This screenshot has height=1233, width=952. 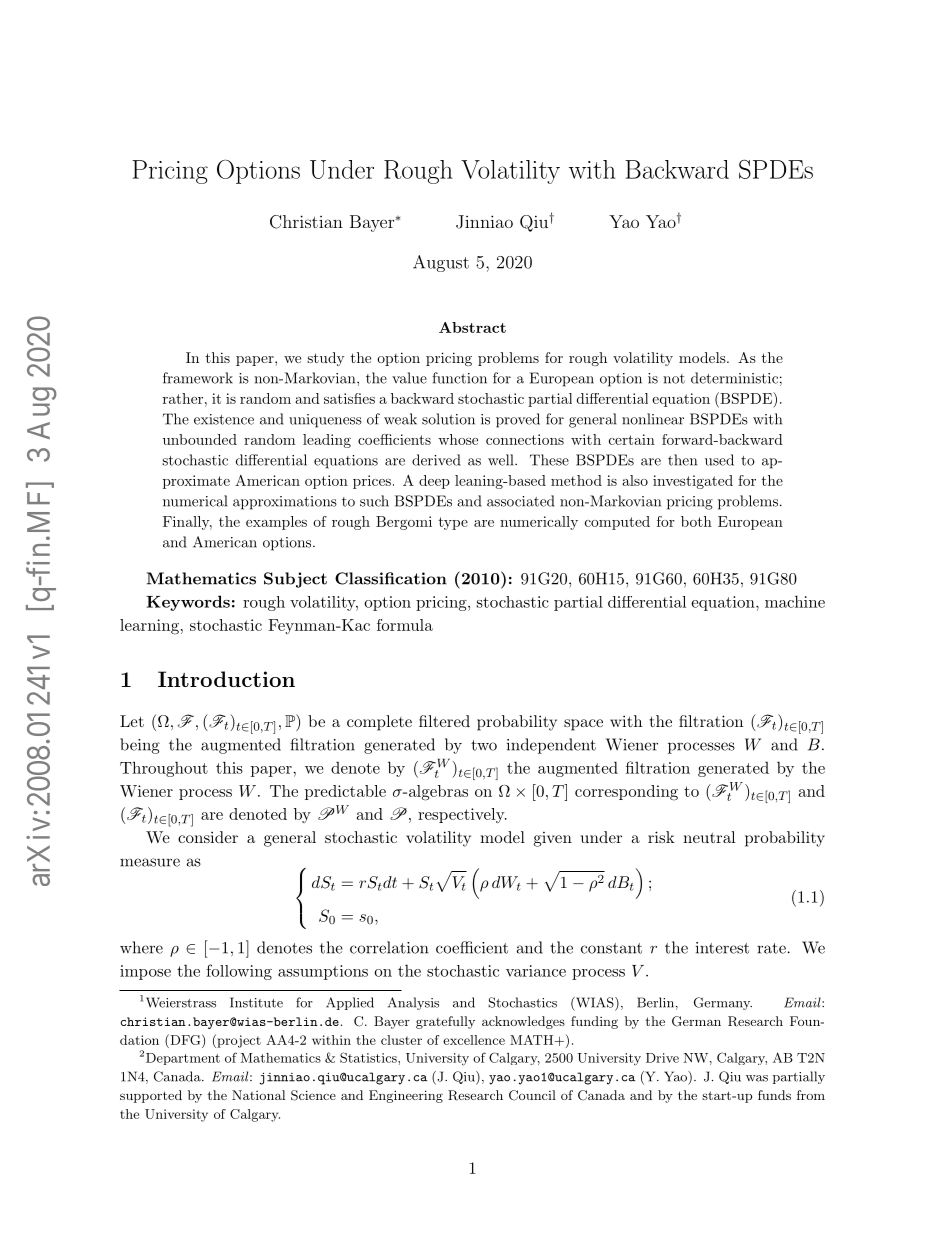 What do you see at coordinates (709, 837) in the screenshot?
I see `neutral` at bounding box center [709, 837].
